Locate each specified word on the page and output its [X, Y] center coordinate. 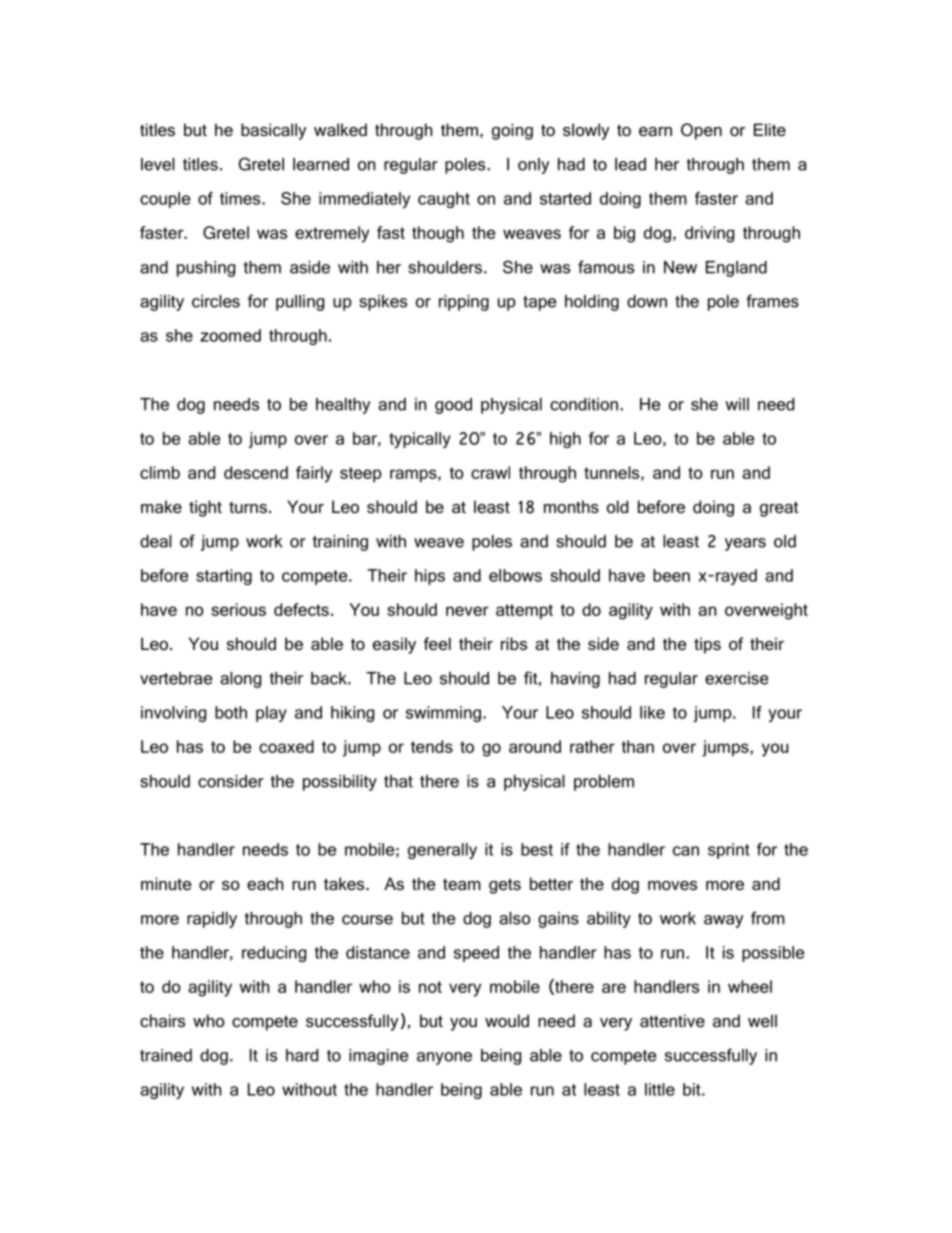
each [265, 884]
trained [166, 1055]
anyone [444, 1058]
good [453, 406]
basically [274, 131]
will [737, 404]
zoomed [230, 335]
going [512, 131]
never [467, 611]
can [686, 851]
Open [701, 131]
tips [707, 645]
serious [238, 609]
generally [442, 851]
